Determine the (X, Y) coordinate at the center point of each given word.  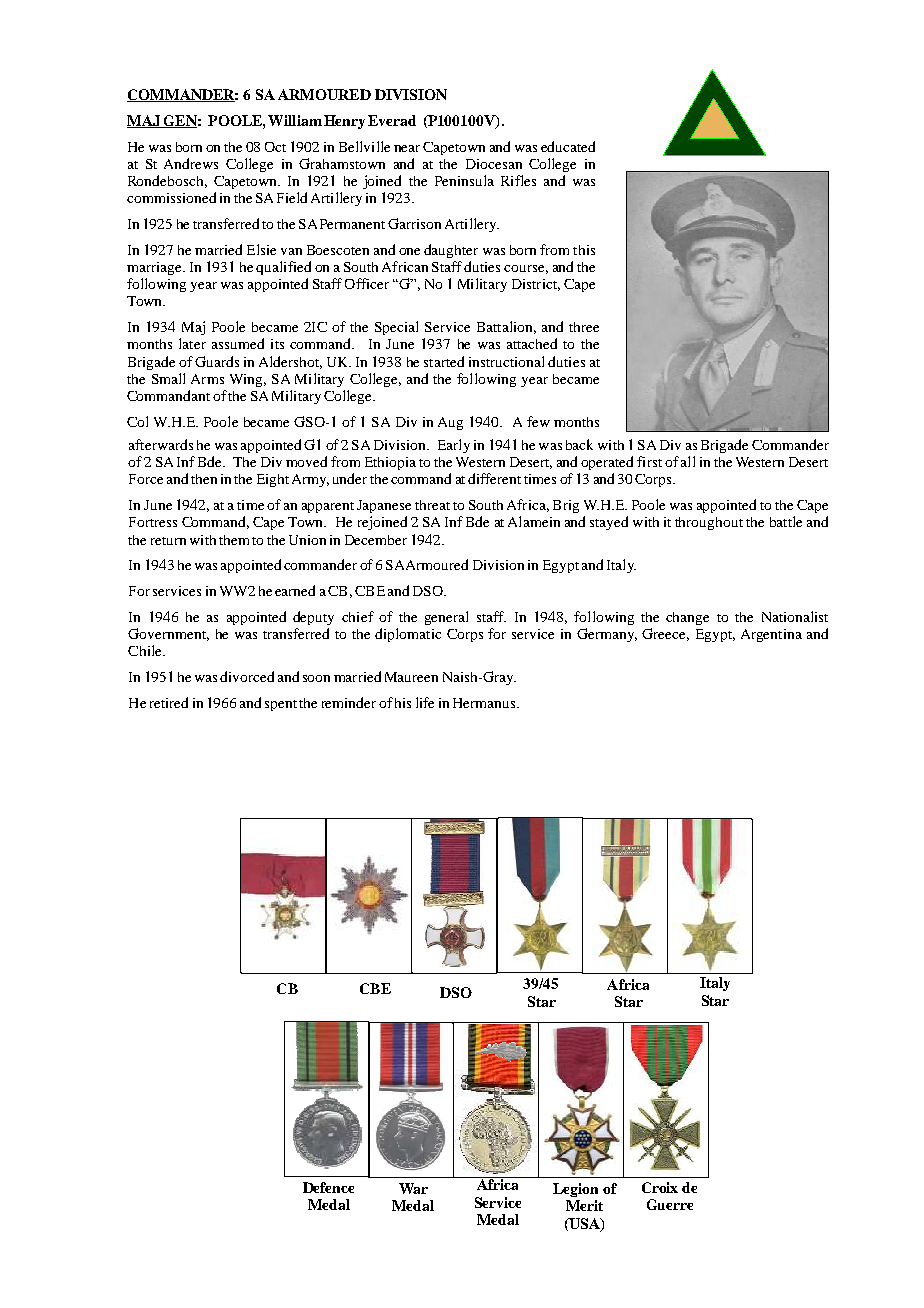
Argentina (771, 635)
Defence (328, 1187)
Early (454, 446)
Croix (660, 1187)
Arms (207, 379)
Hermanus (485, 703)
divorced (247, 676)
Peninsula (464, 180)
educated (568, 146)
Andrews (191, 163)
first (649, 461)
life (425, 702)
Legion (575, 1190)
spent (281, 705)
